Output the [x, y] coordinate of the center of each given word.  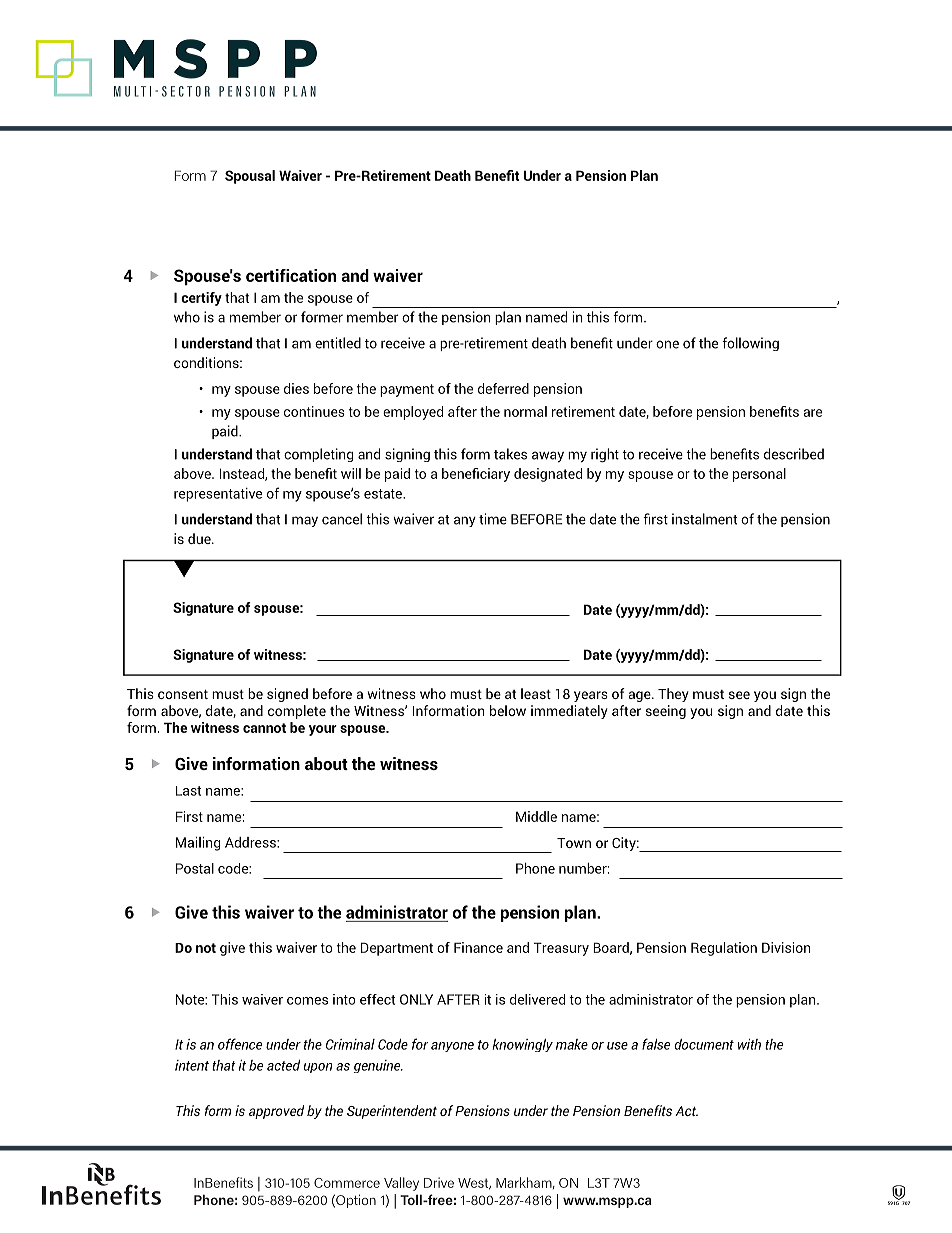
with [749, 1044]
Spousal [250, 177]
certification [291, 275]
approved [276, 1112]
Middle [536, 816]
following [750, 344]
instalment [704, 519]
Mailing [198, 844]
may [305, 521]
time [493, 519]
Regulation [724, 949]
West [474, 1184]
